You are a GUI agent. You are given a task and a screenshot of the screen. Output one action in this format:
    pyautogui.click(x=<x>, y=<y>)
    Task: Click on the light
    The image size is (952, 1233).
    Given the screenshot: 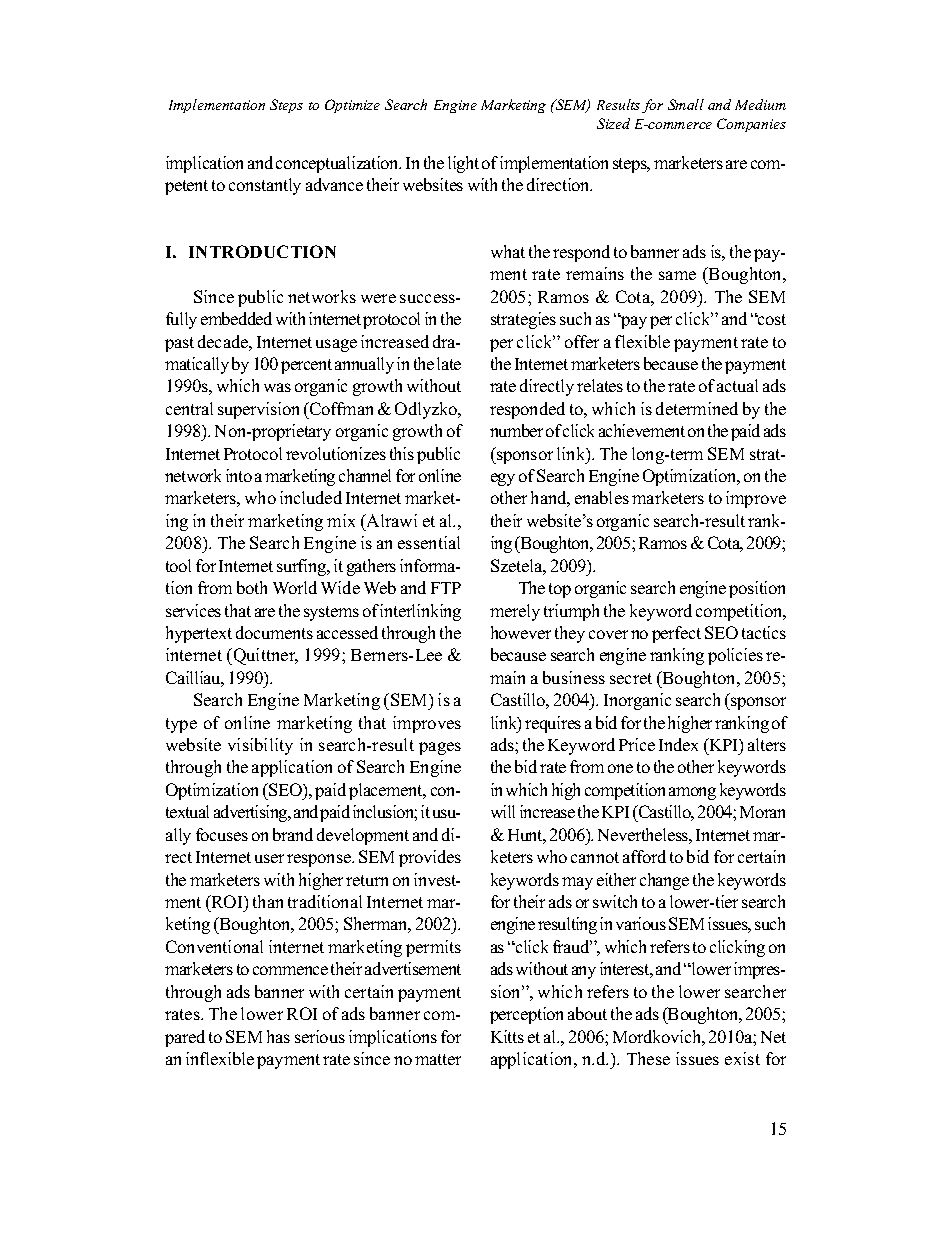 What is the action you would take?
    pyautogui.click(x=463, y=164)
